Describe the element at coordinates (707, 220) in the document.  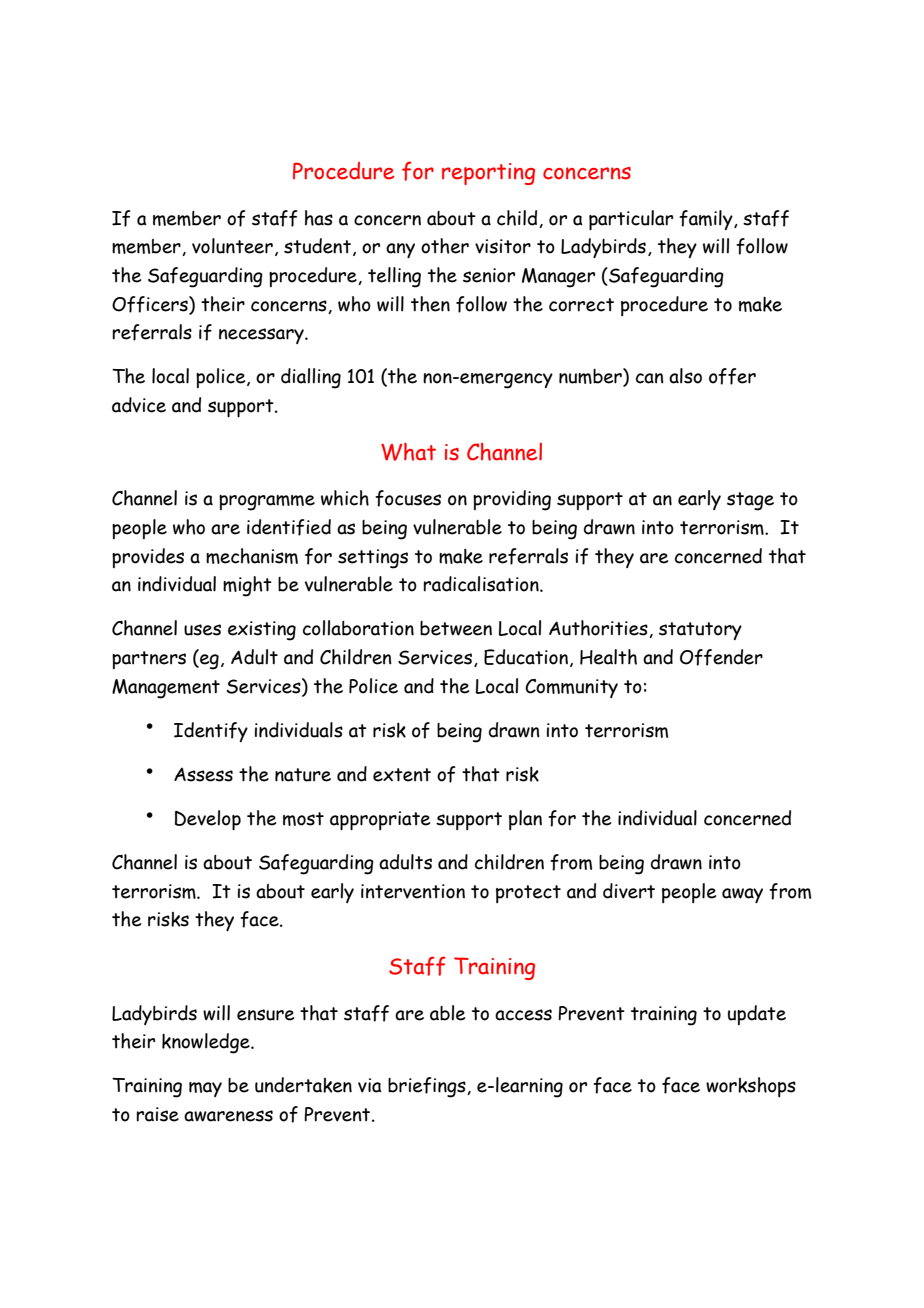
I see `family` at that location.
